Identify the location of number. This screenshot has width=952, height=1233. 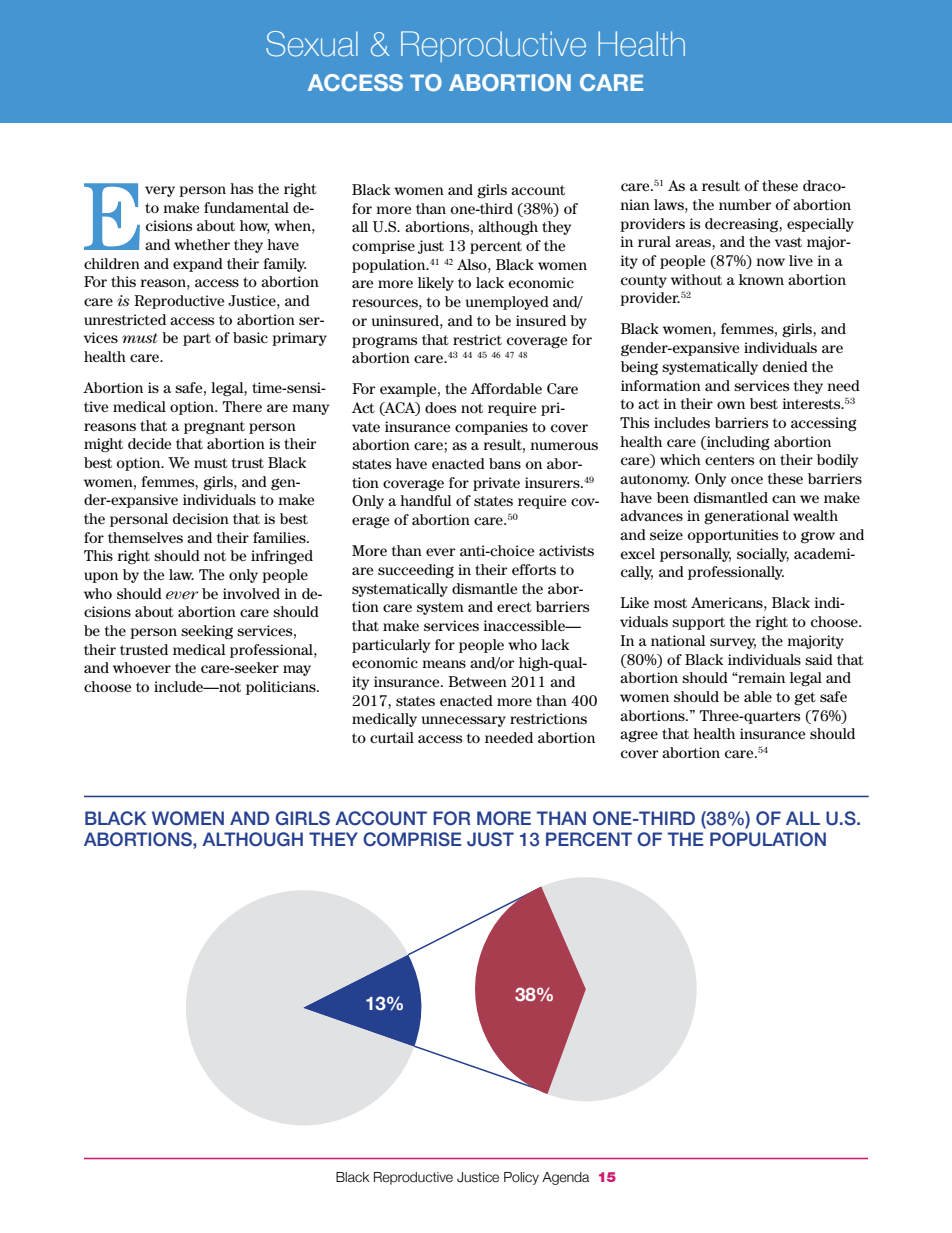
(745, 204).
